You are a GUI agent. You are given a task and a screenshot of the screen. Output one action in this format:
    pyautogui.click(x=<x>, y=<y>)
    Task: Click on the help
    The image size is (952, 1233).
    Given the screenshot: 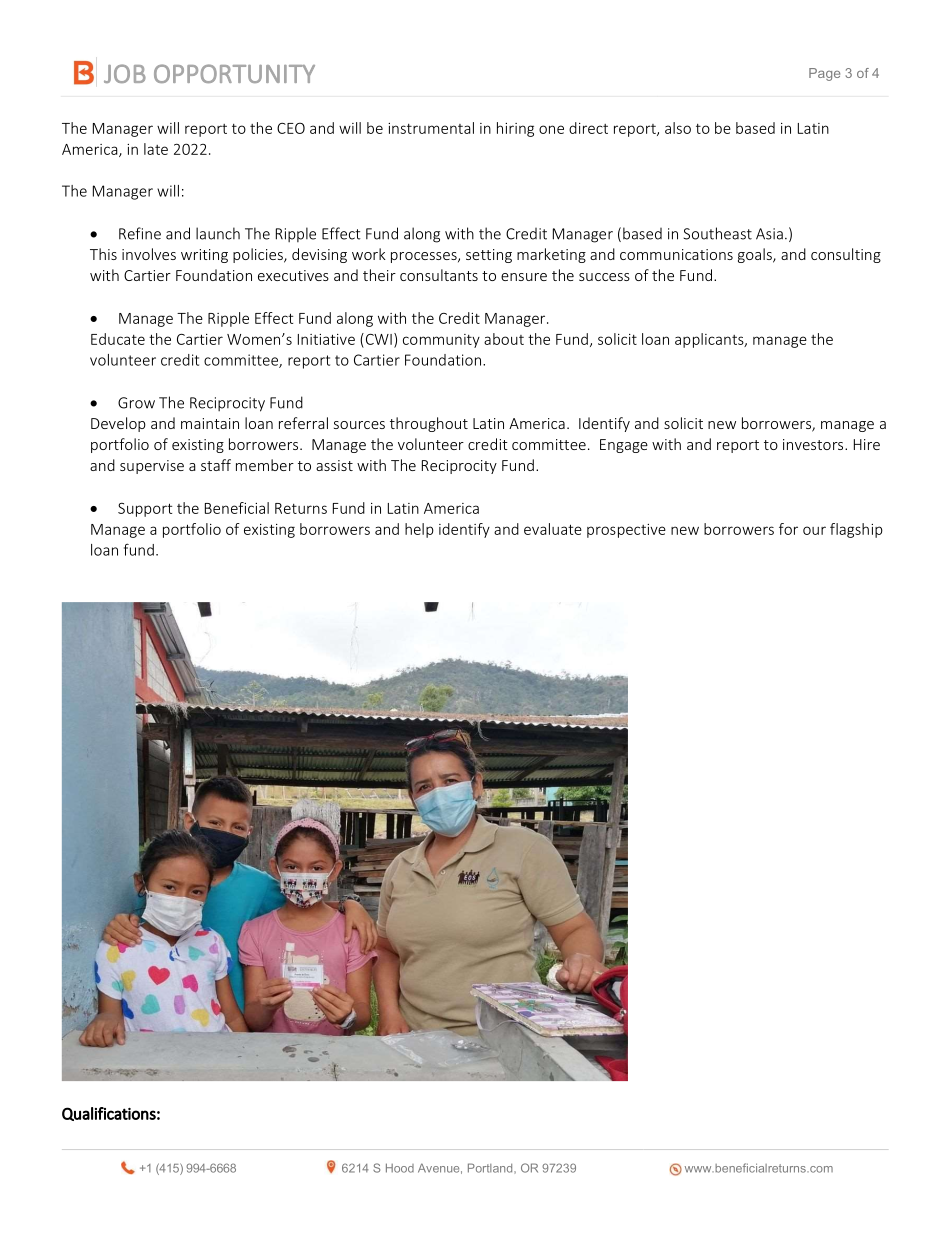 What is the action you would take?
    pyautogui.click(x=419, y=530)
